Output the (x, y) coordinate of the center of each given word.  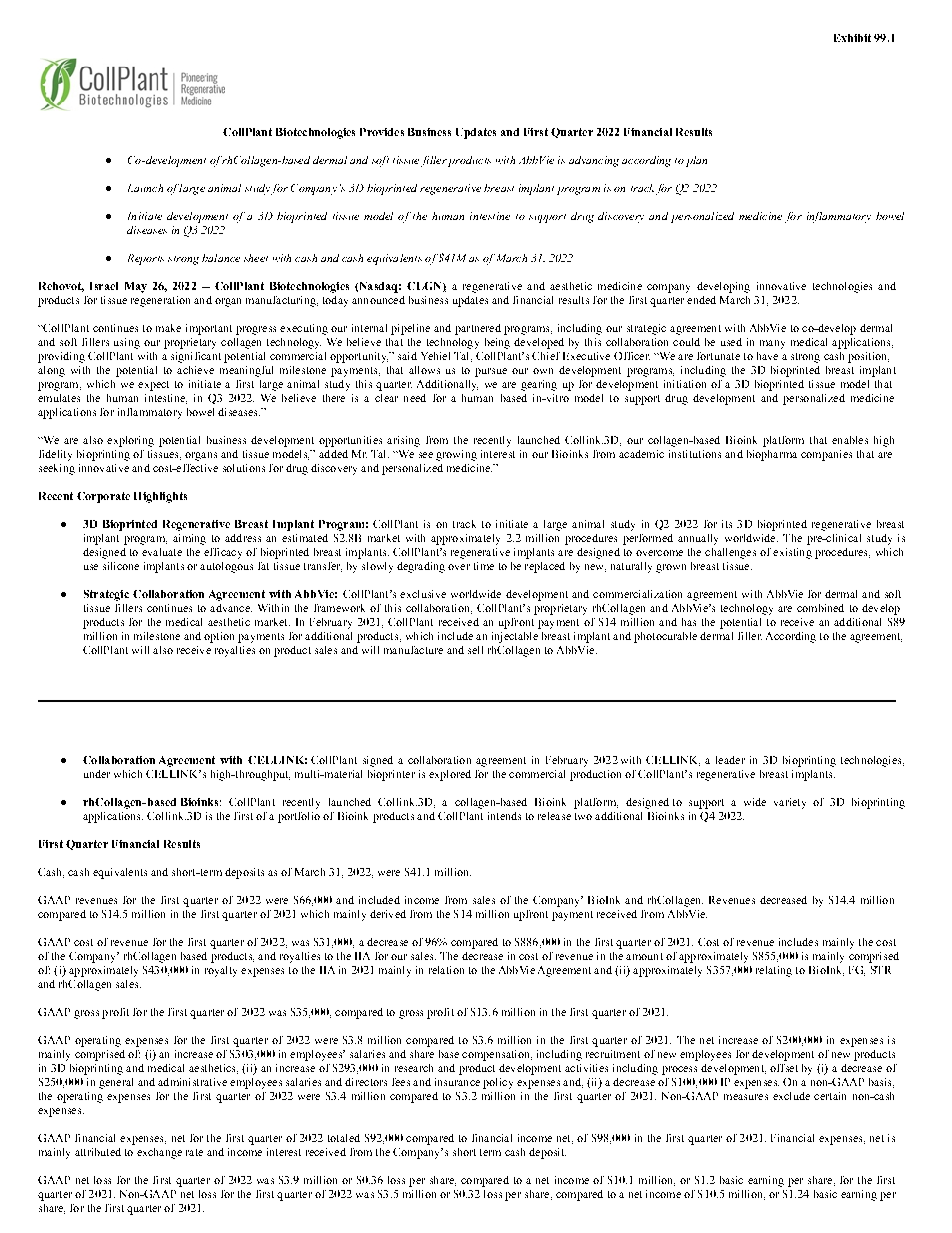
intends (504, 816)
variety (790, 803)
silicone (121, 566)
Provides (382, 132)
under (97, 774)
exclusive (423, 594)
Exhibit (852, 38)
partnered (478, 329)
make (168, 328)
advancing (594, 161)
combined (820, 608)
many (772, 344)
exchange (159, 1153)
